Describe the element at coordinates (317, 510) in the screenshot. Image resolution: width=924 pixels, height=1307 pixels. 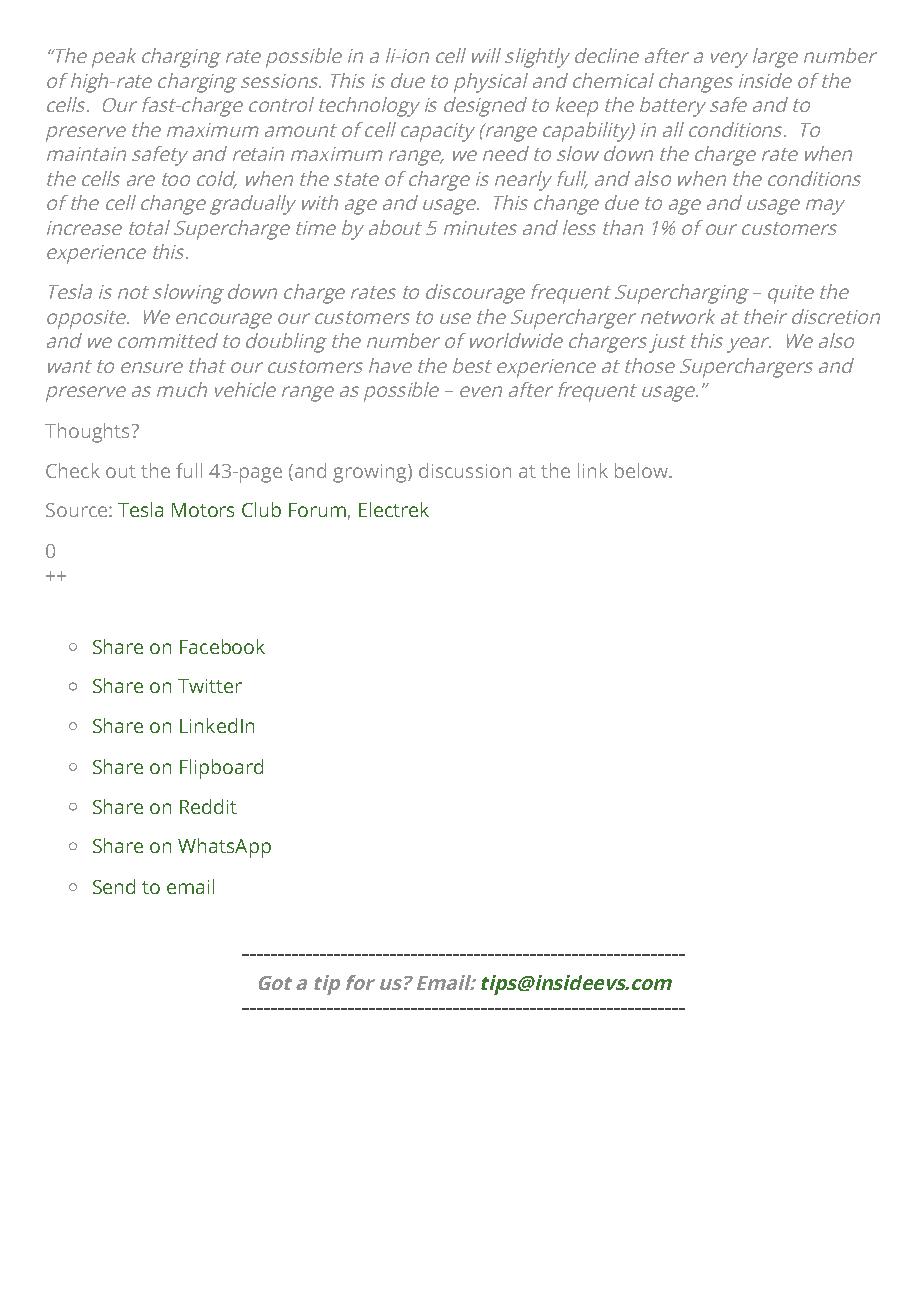
I see `Forum` at that location.
